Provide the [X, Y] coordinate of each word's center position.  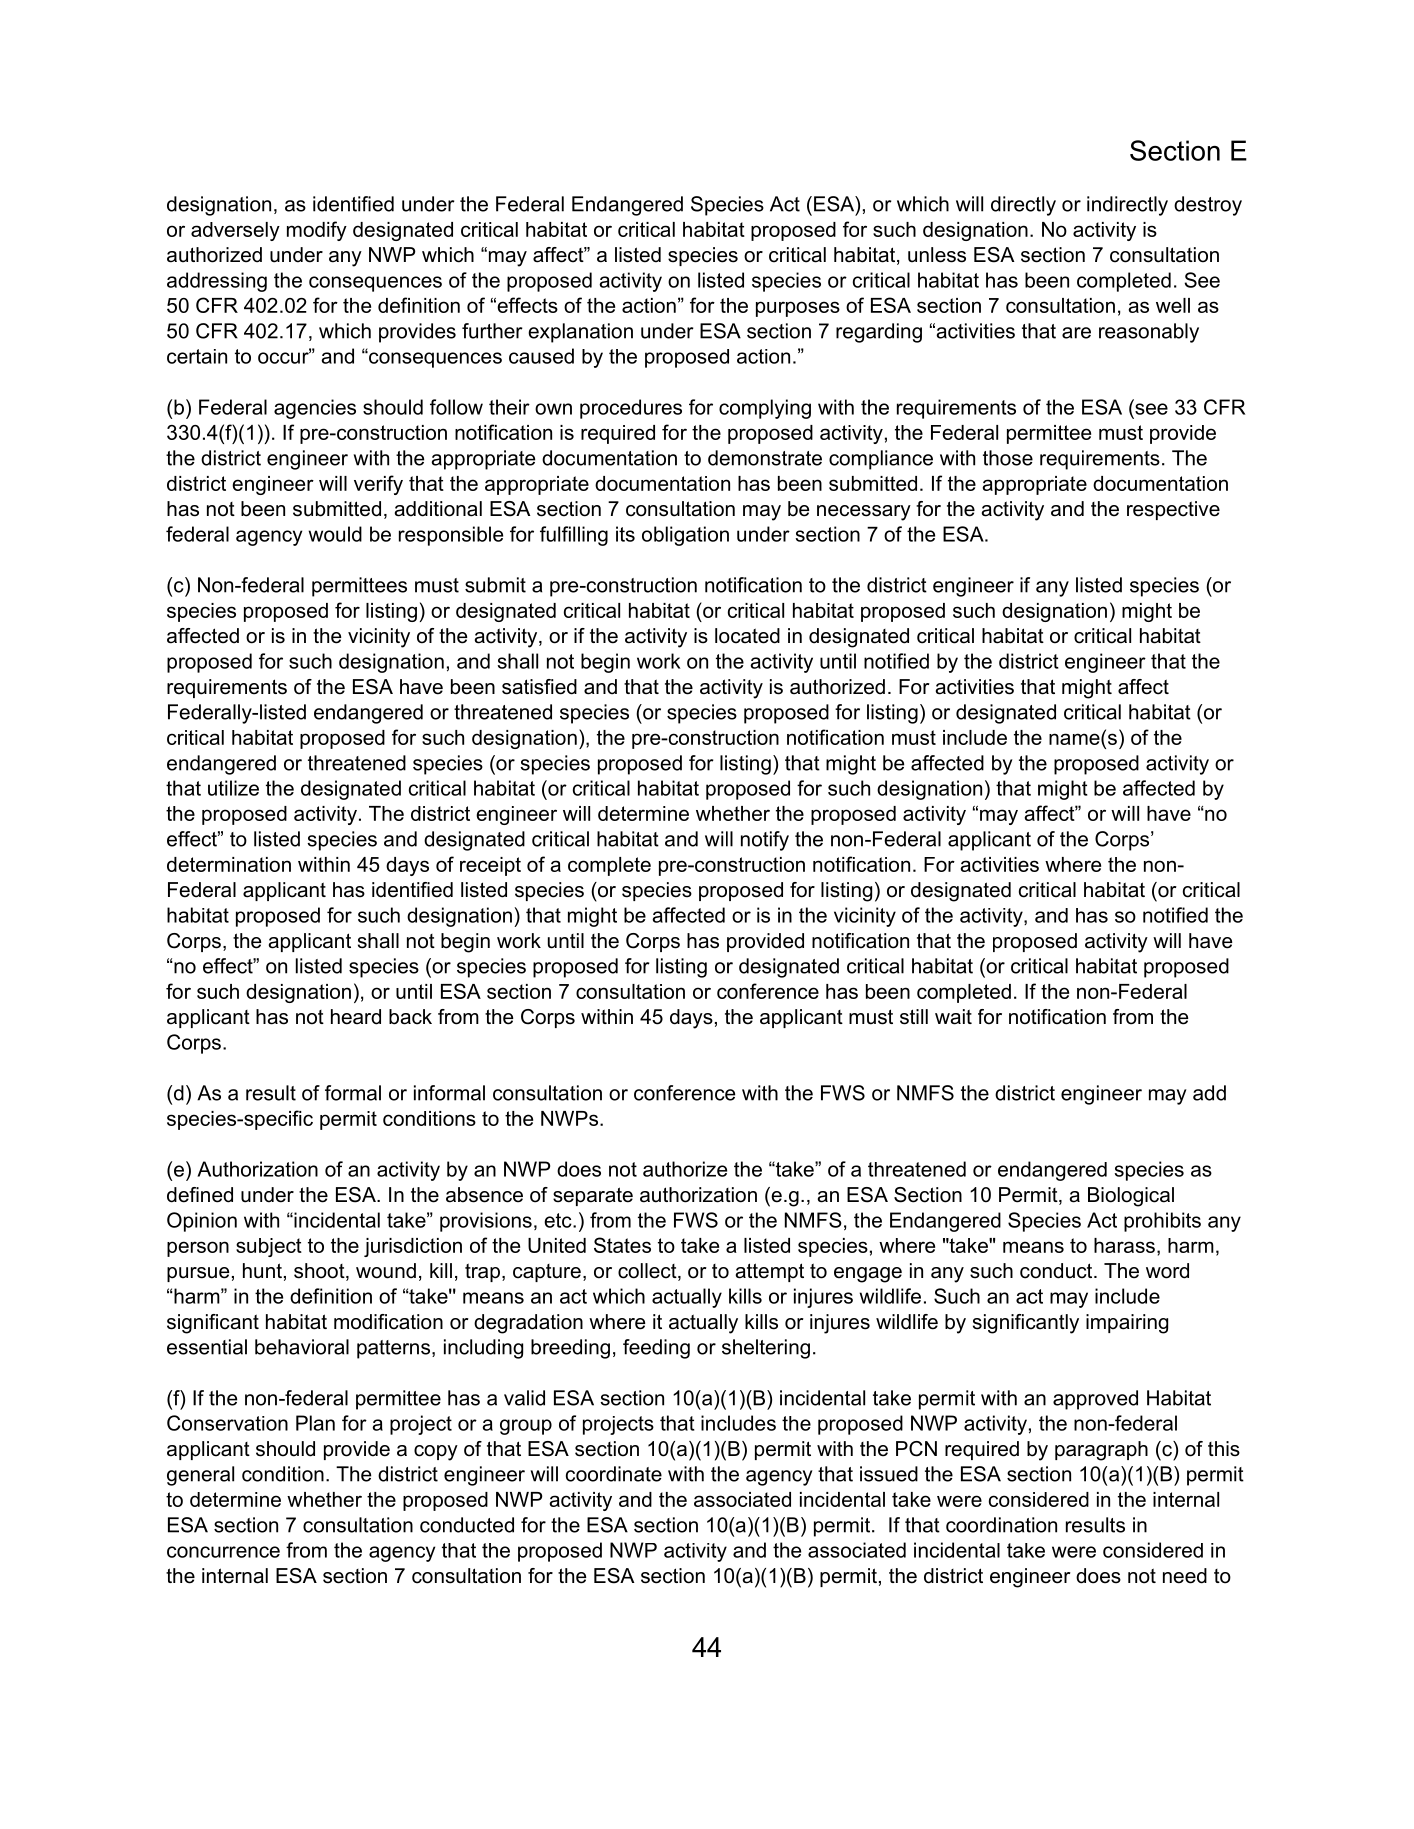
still [914, 1017]
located [747, 636]
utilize [233, 788]
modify [317, 231]
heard [356, 1017]
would [335, 534]
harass [1124, 1245]
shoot [320, 1272]
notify [765, 841]
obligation [685, 536]
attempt [770, 1272]
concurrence [223, 1552]
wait [953, 1017]
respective [1173, 510]
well [1173, 305]
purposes [798, 309]
